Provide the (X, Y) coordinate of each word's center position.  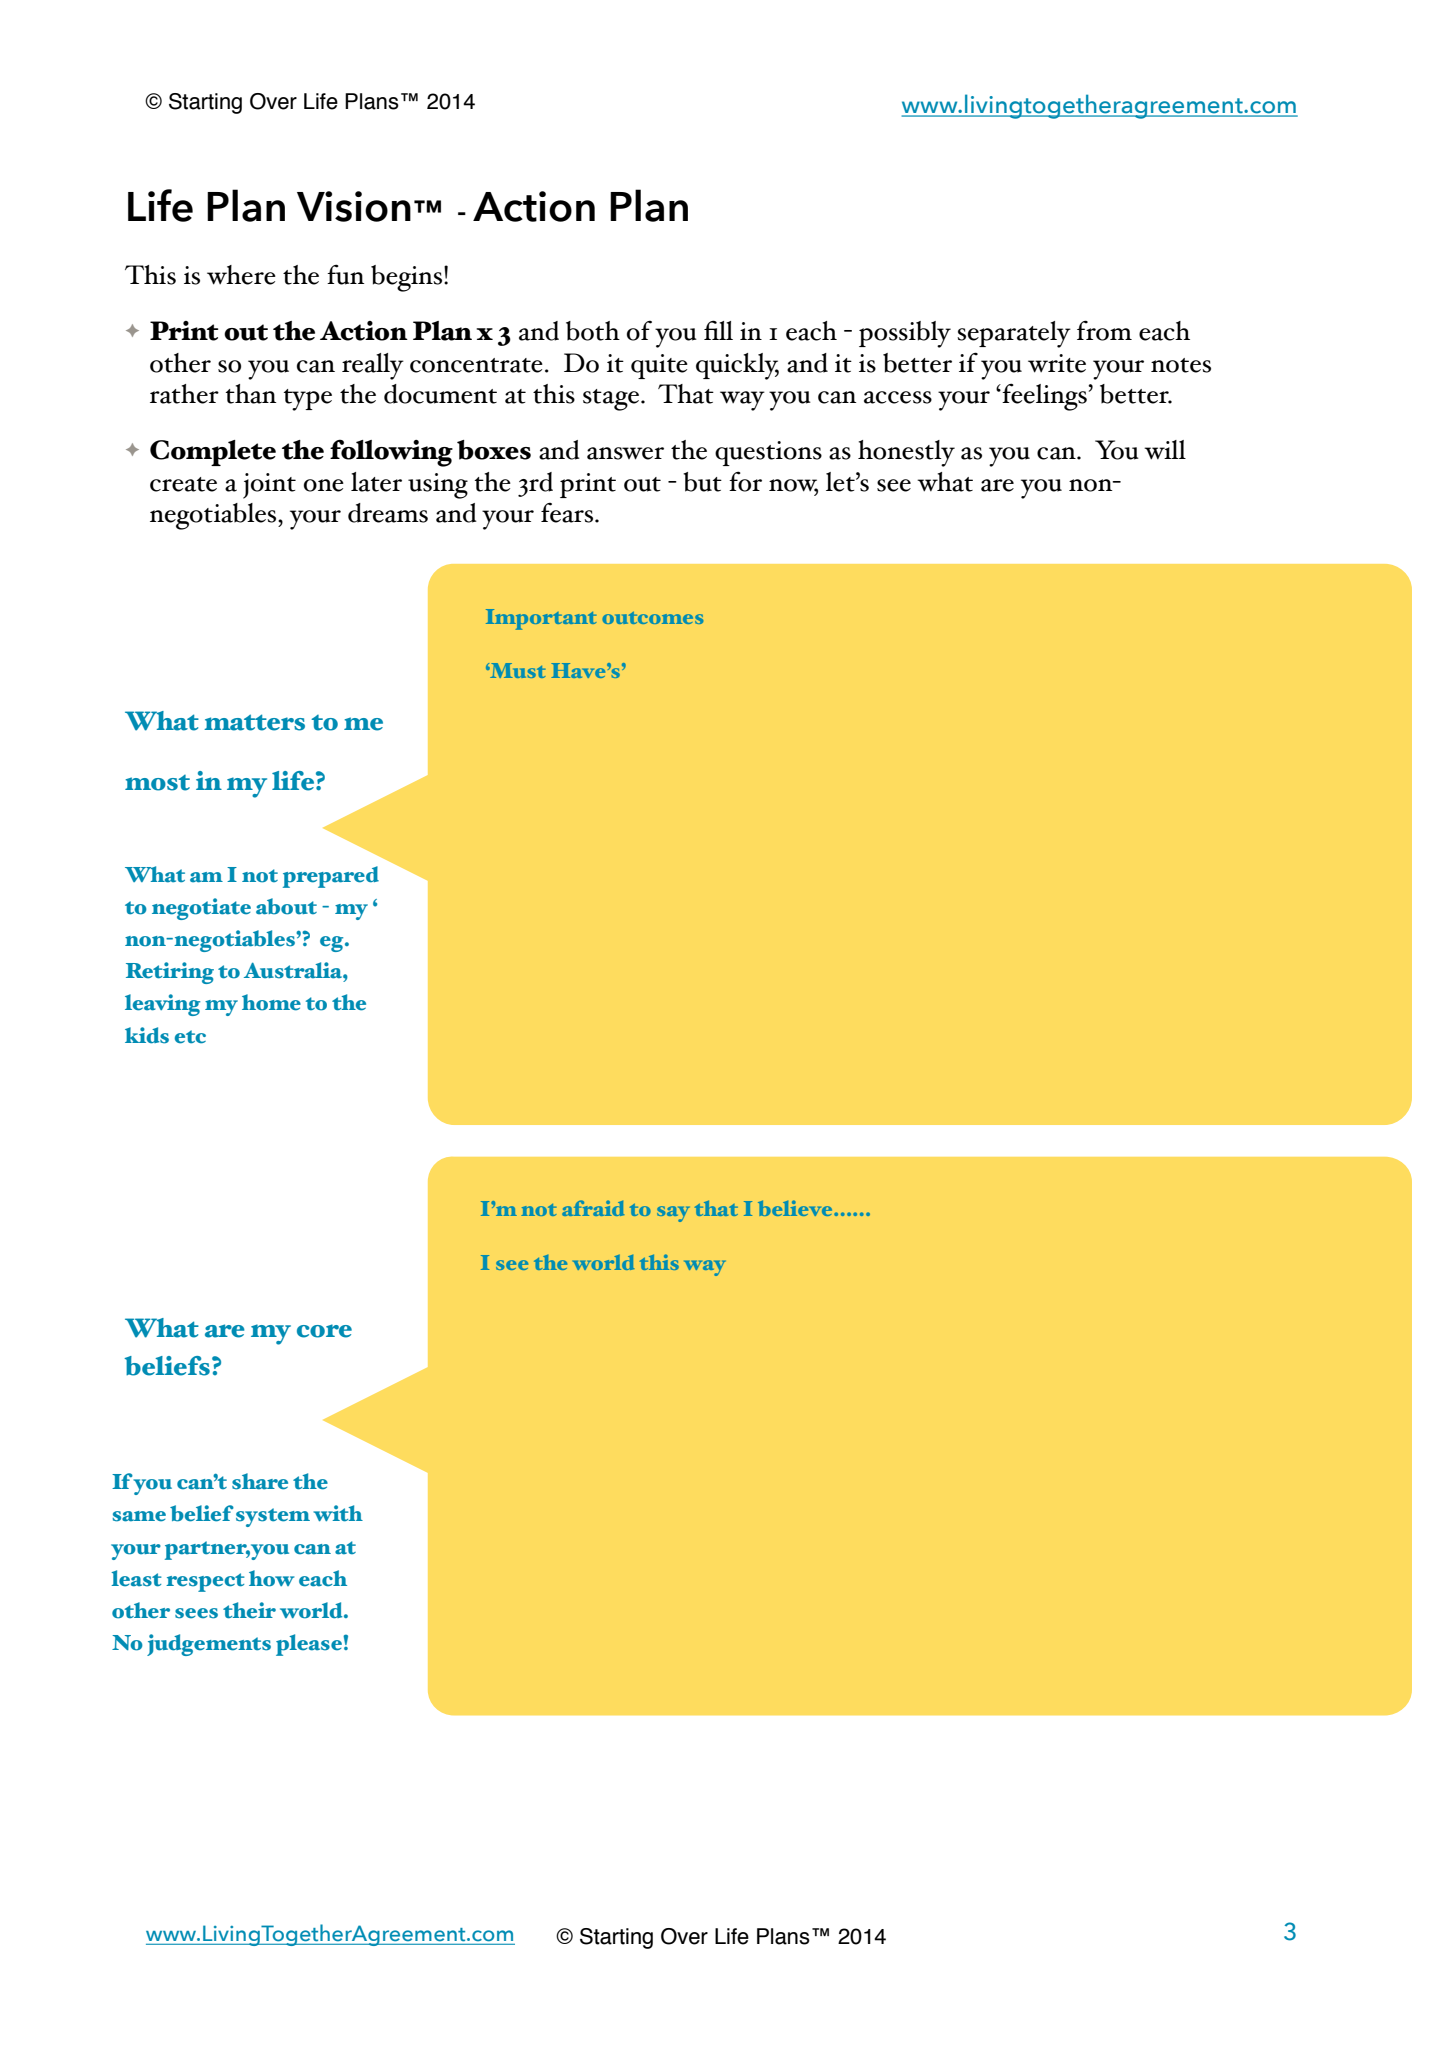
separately (1014, 334)
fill (718, 330)
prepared (331, 877)
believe (796, 1208)
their (249, 1610)
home (271, 1002)
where (241, 275)
